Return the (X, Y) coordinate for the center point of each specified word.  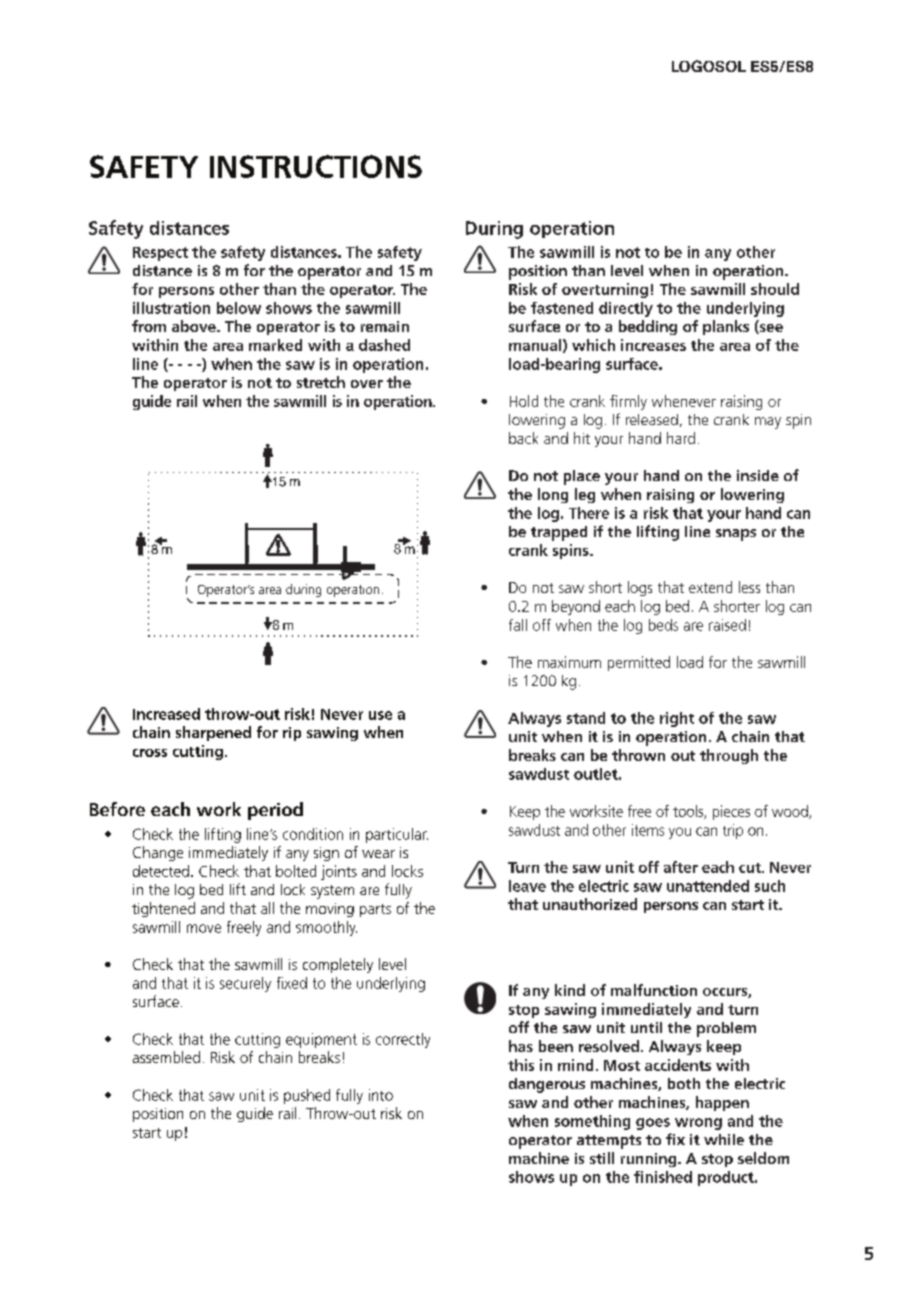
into (381, 1095)
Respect (160, 254)
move (204, 928)
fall (518, 625)
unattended (708, 886)
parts (375, 910)
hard (681, 438)
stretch (321, 382)
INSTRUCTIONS (316, 166)
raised (727, 625)
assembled (166, 1057)
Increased (166, 714)
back (523, 438)
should (775, 289)
